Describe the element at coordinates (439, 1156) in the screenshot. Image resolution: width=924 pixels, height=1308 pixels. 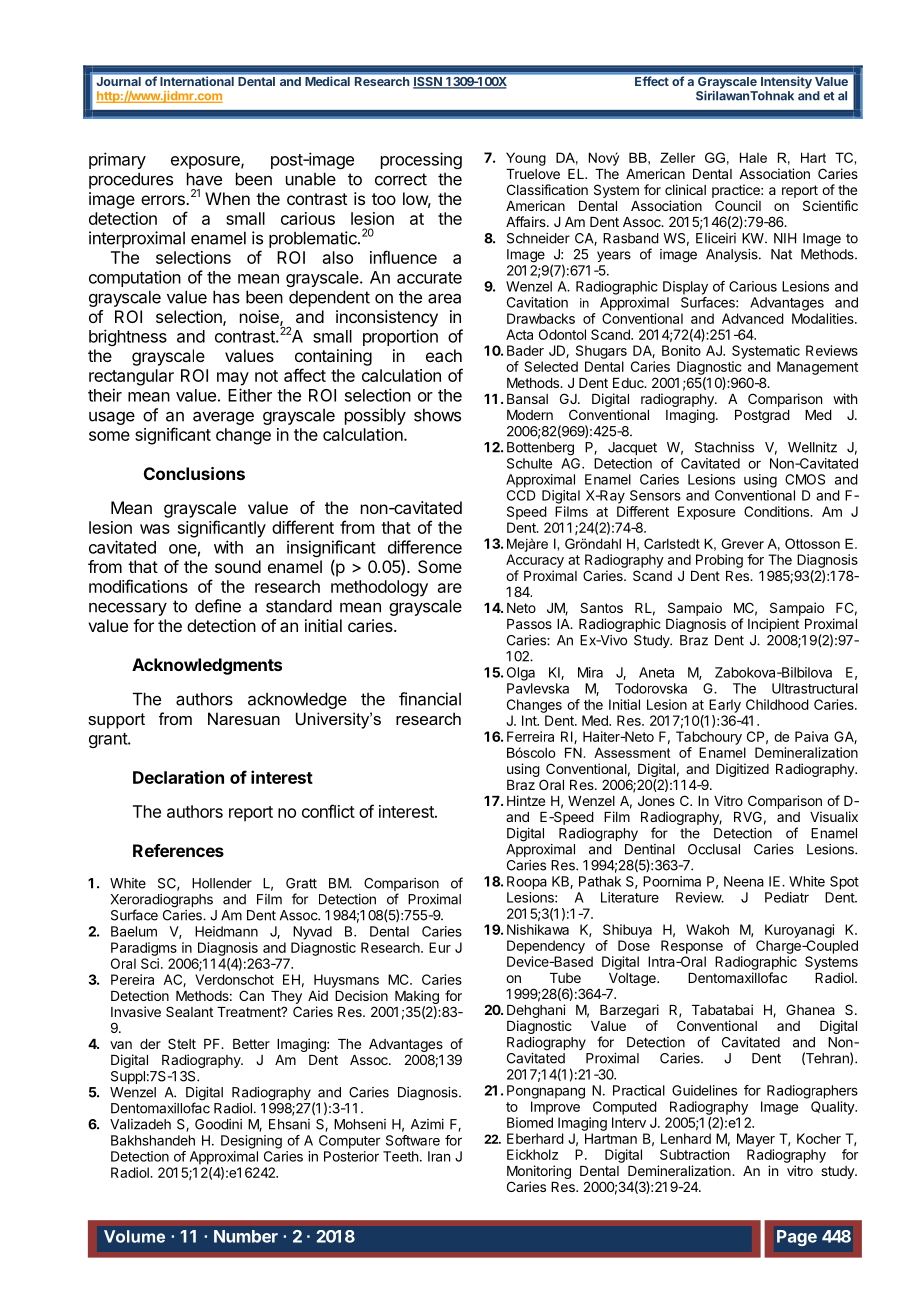
I see `Iran` at that location.
